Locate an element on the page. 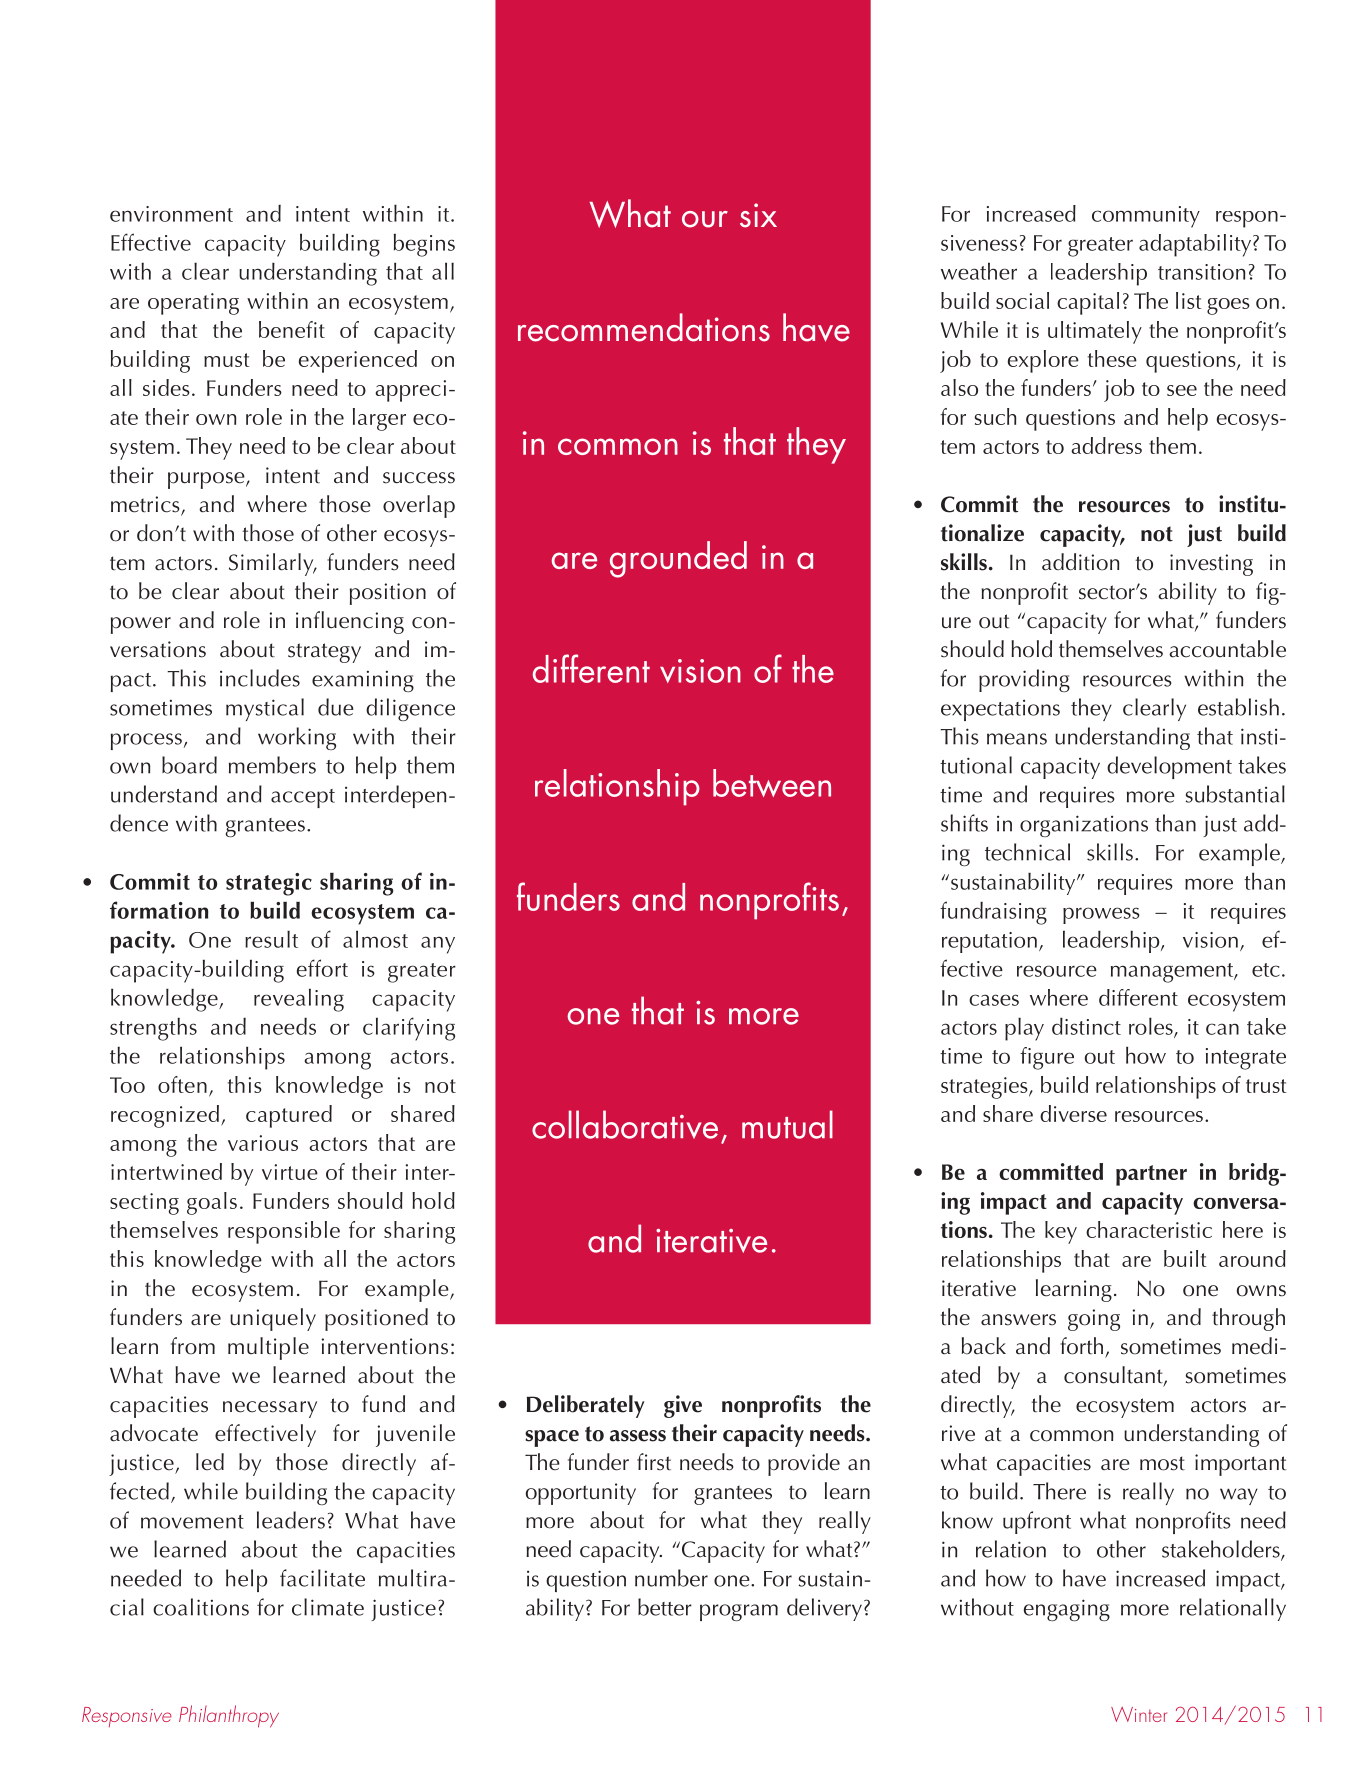 The width and height of the document is (1367, 1769). program is located at coordinates (739, 1612).
